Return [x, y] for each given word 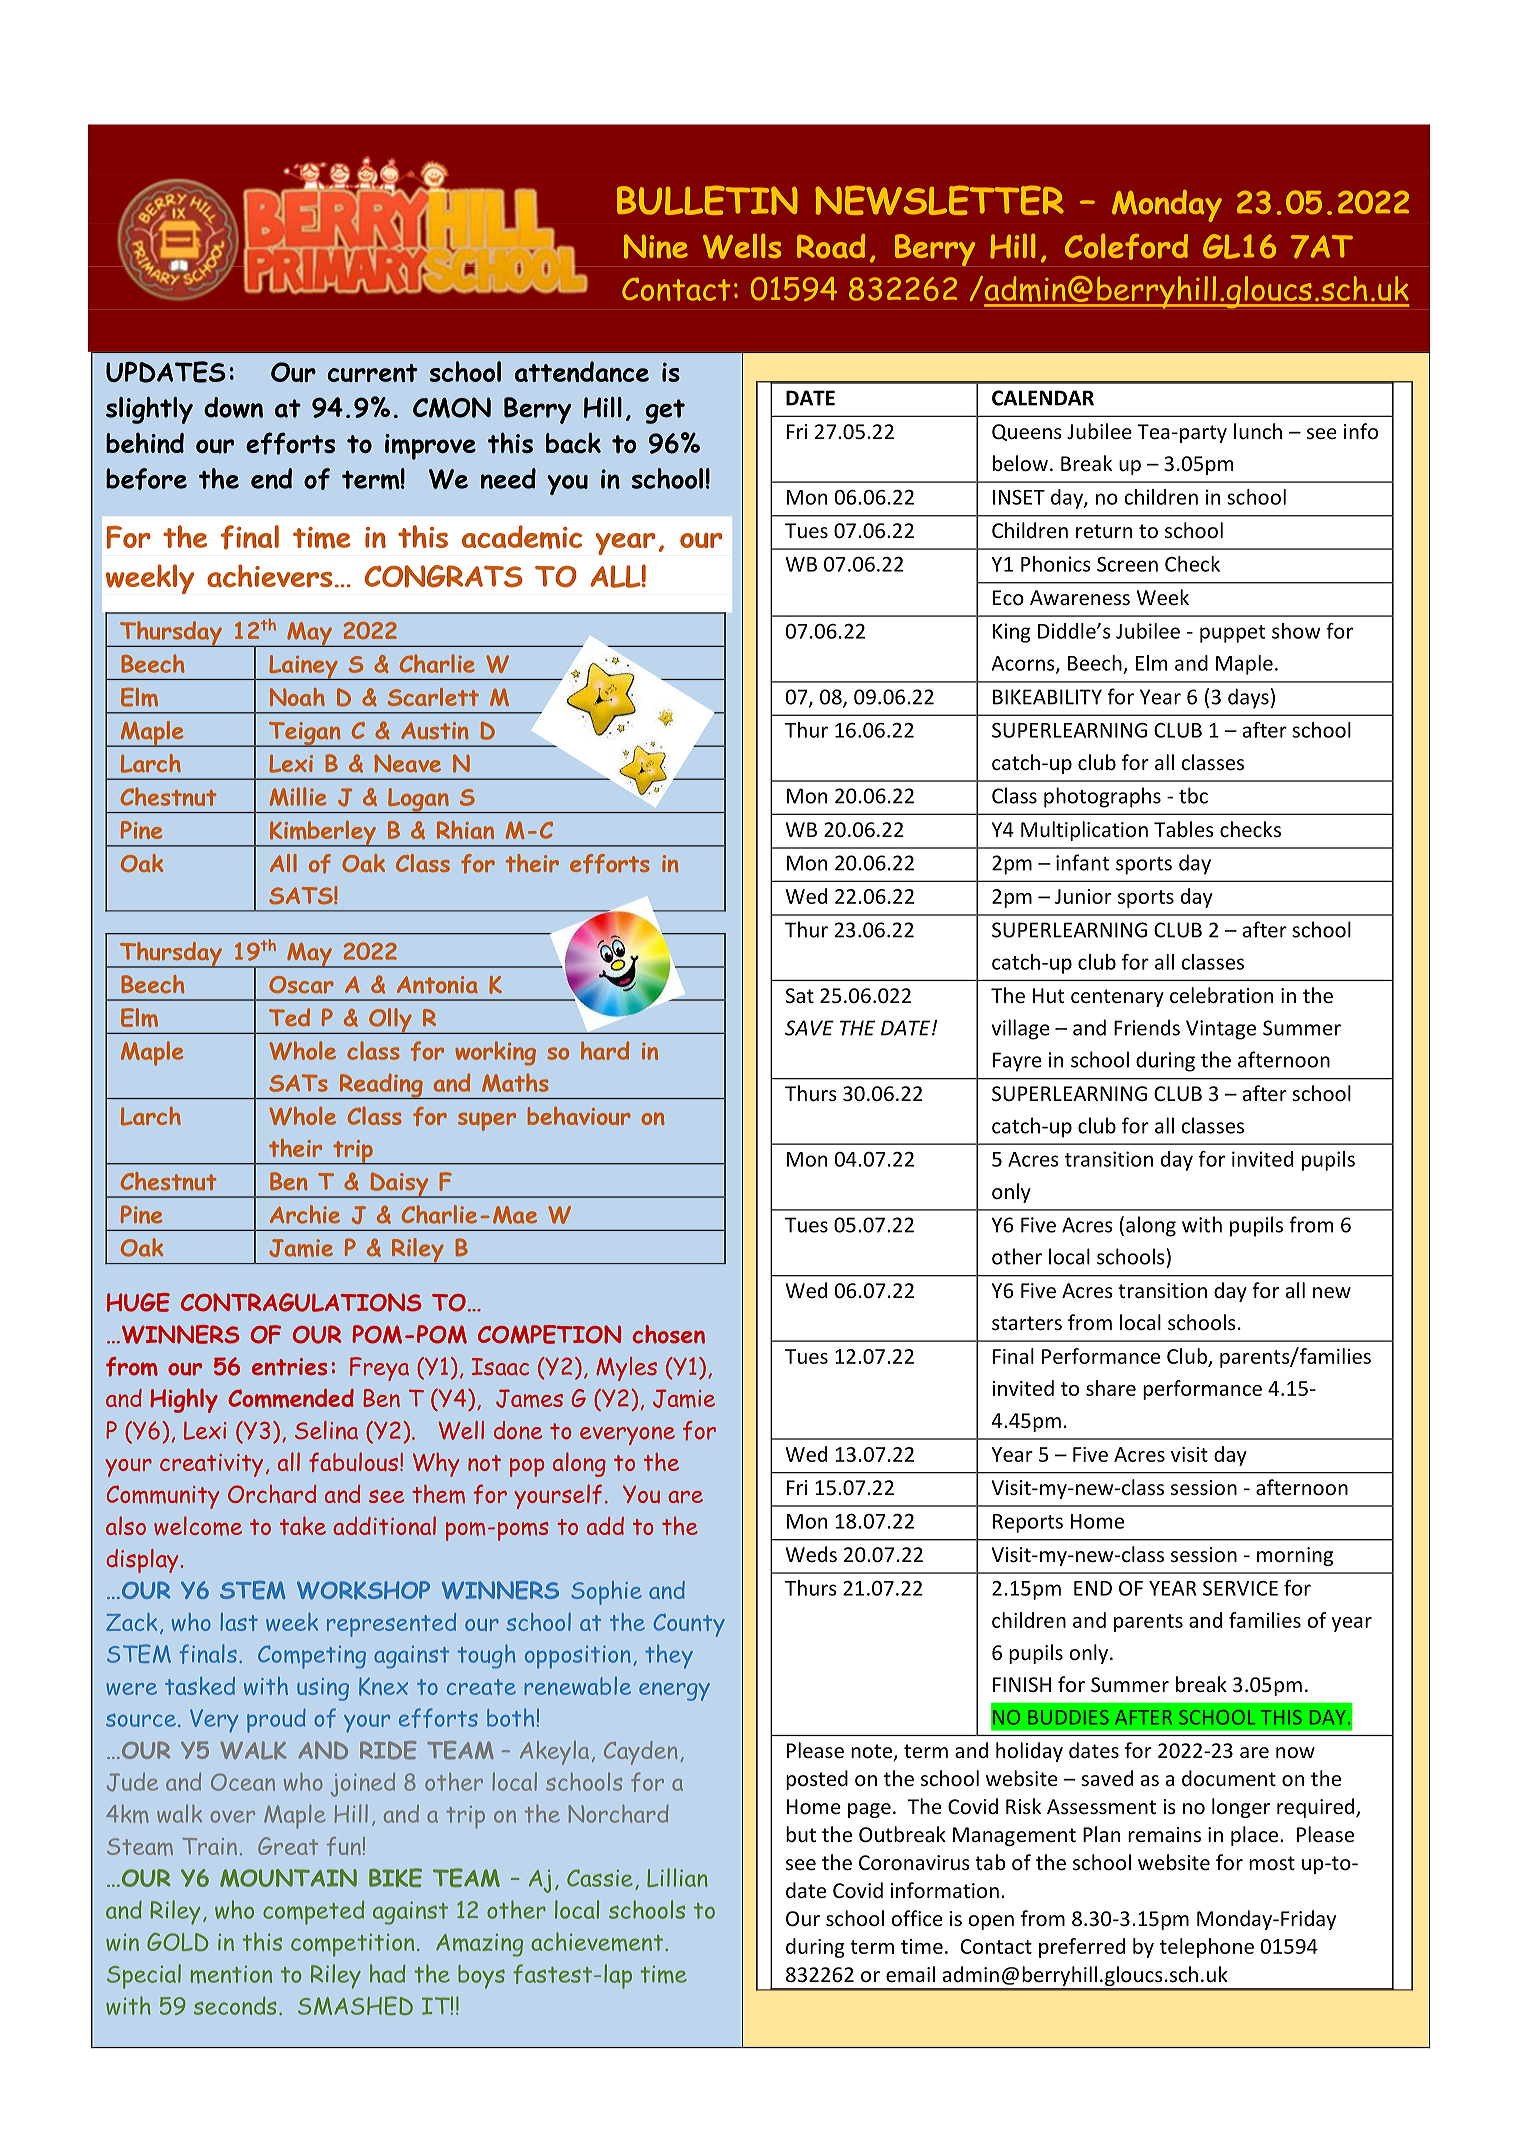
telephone [1207, 1948]
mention [231, 1974]
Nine [656, 246]
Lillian [677, 1877]
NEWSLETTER [939, 200]
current [372, 373]
